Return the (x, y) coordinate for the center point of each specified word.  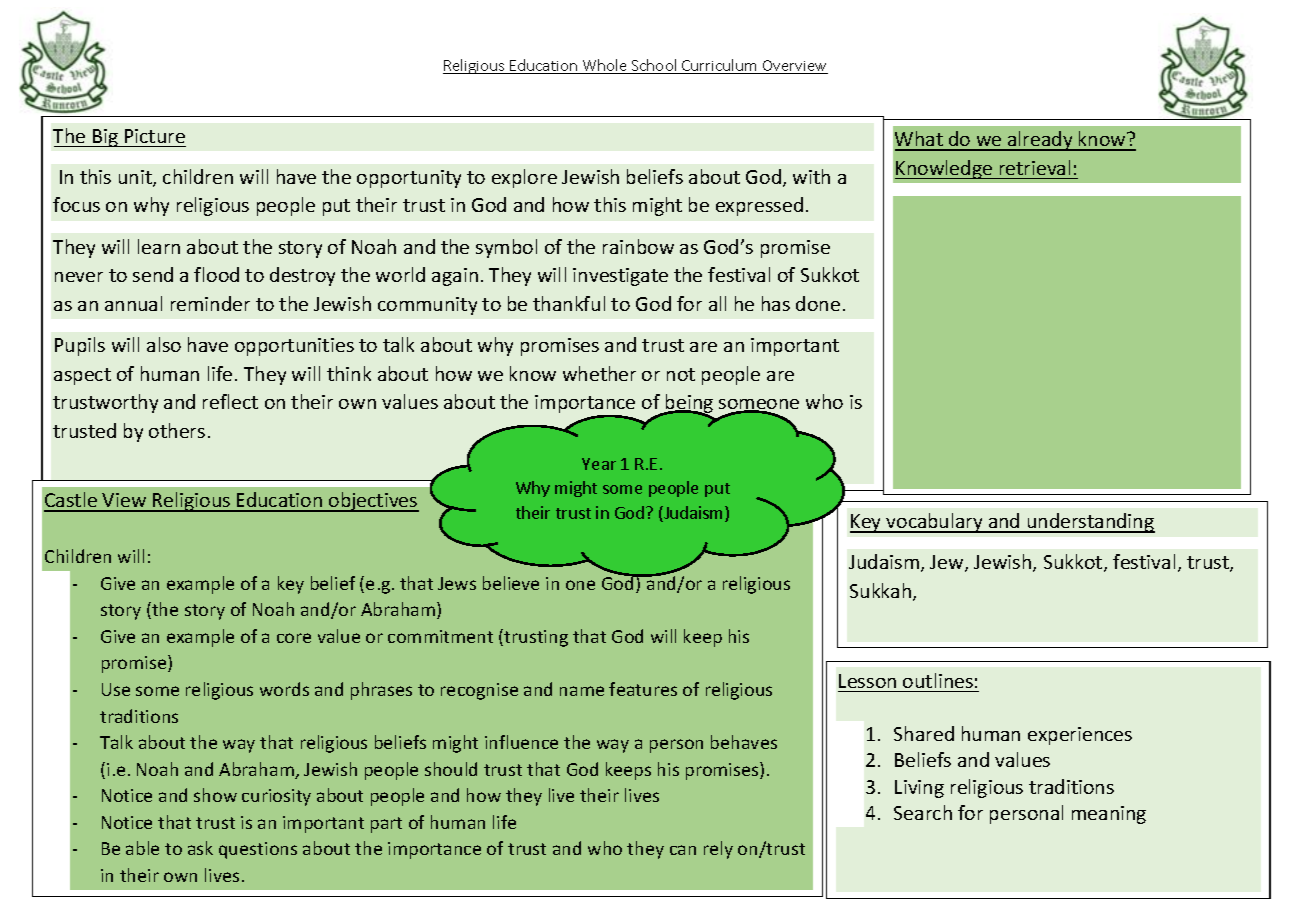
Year (599, 464)
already (1040, 141)
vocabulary (934, 523)
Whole (605, 66)
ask (200, 848)
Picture (155, 136)
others (177, 430)
